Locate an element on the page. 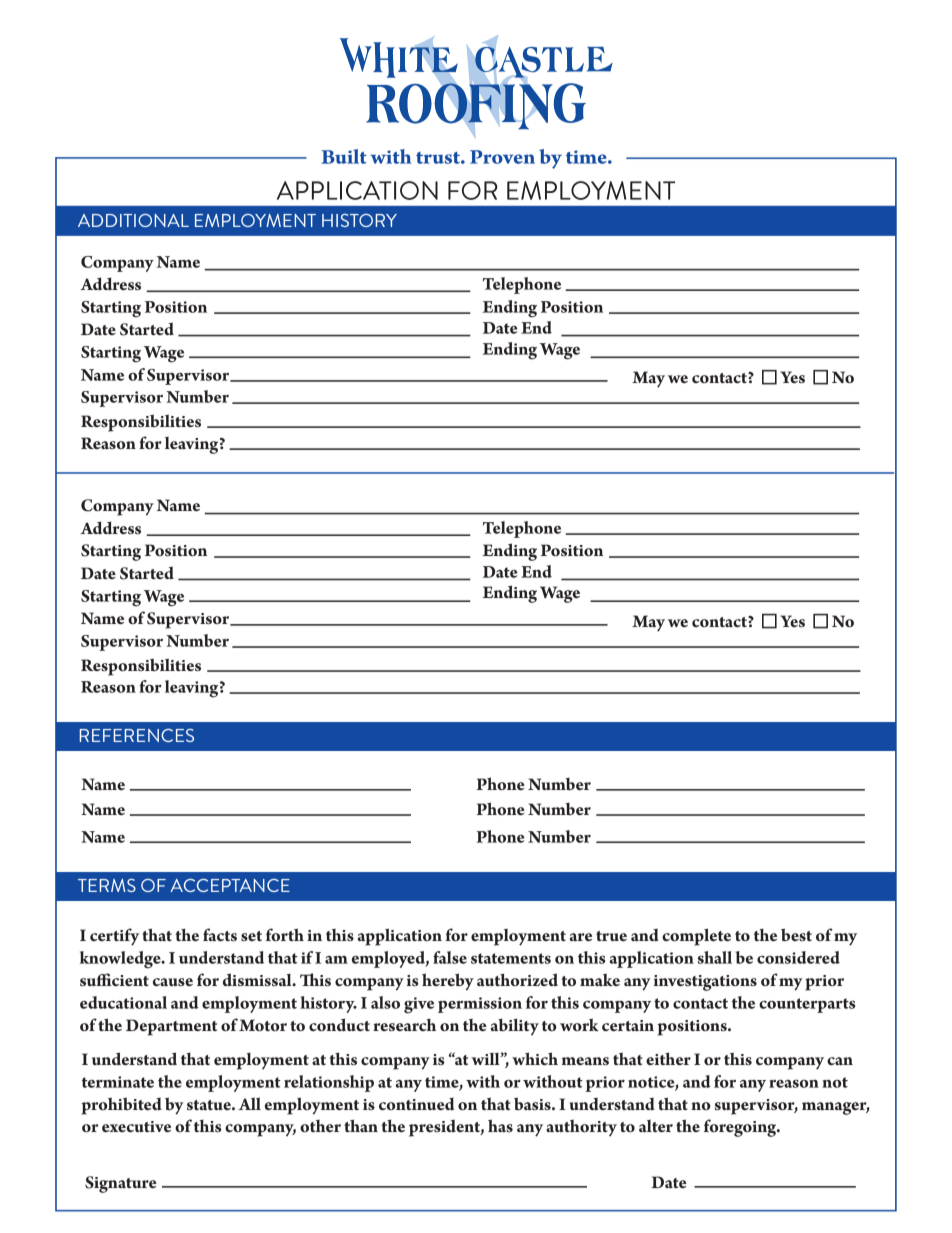  Proven is located at coordinates (502, 157).
